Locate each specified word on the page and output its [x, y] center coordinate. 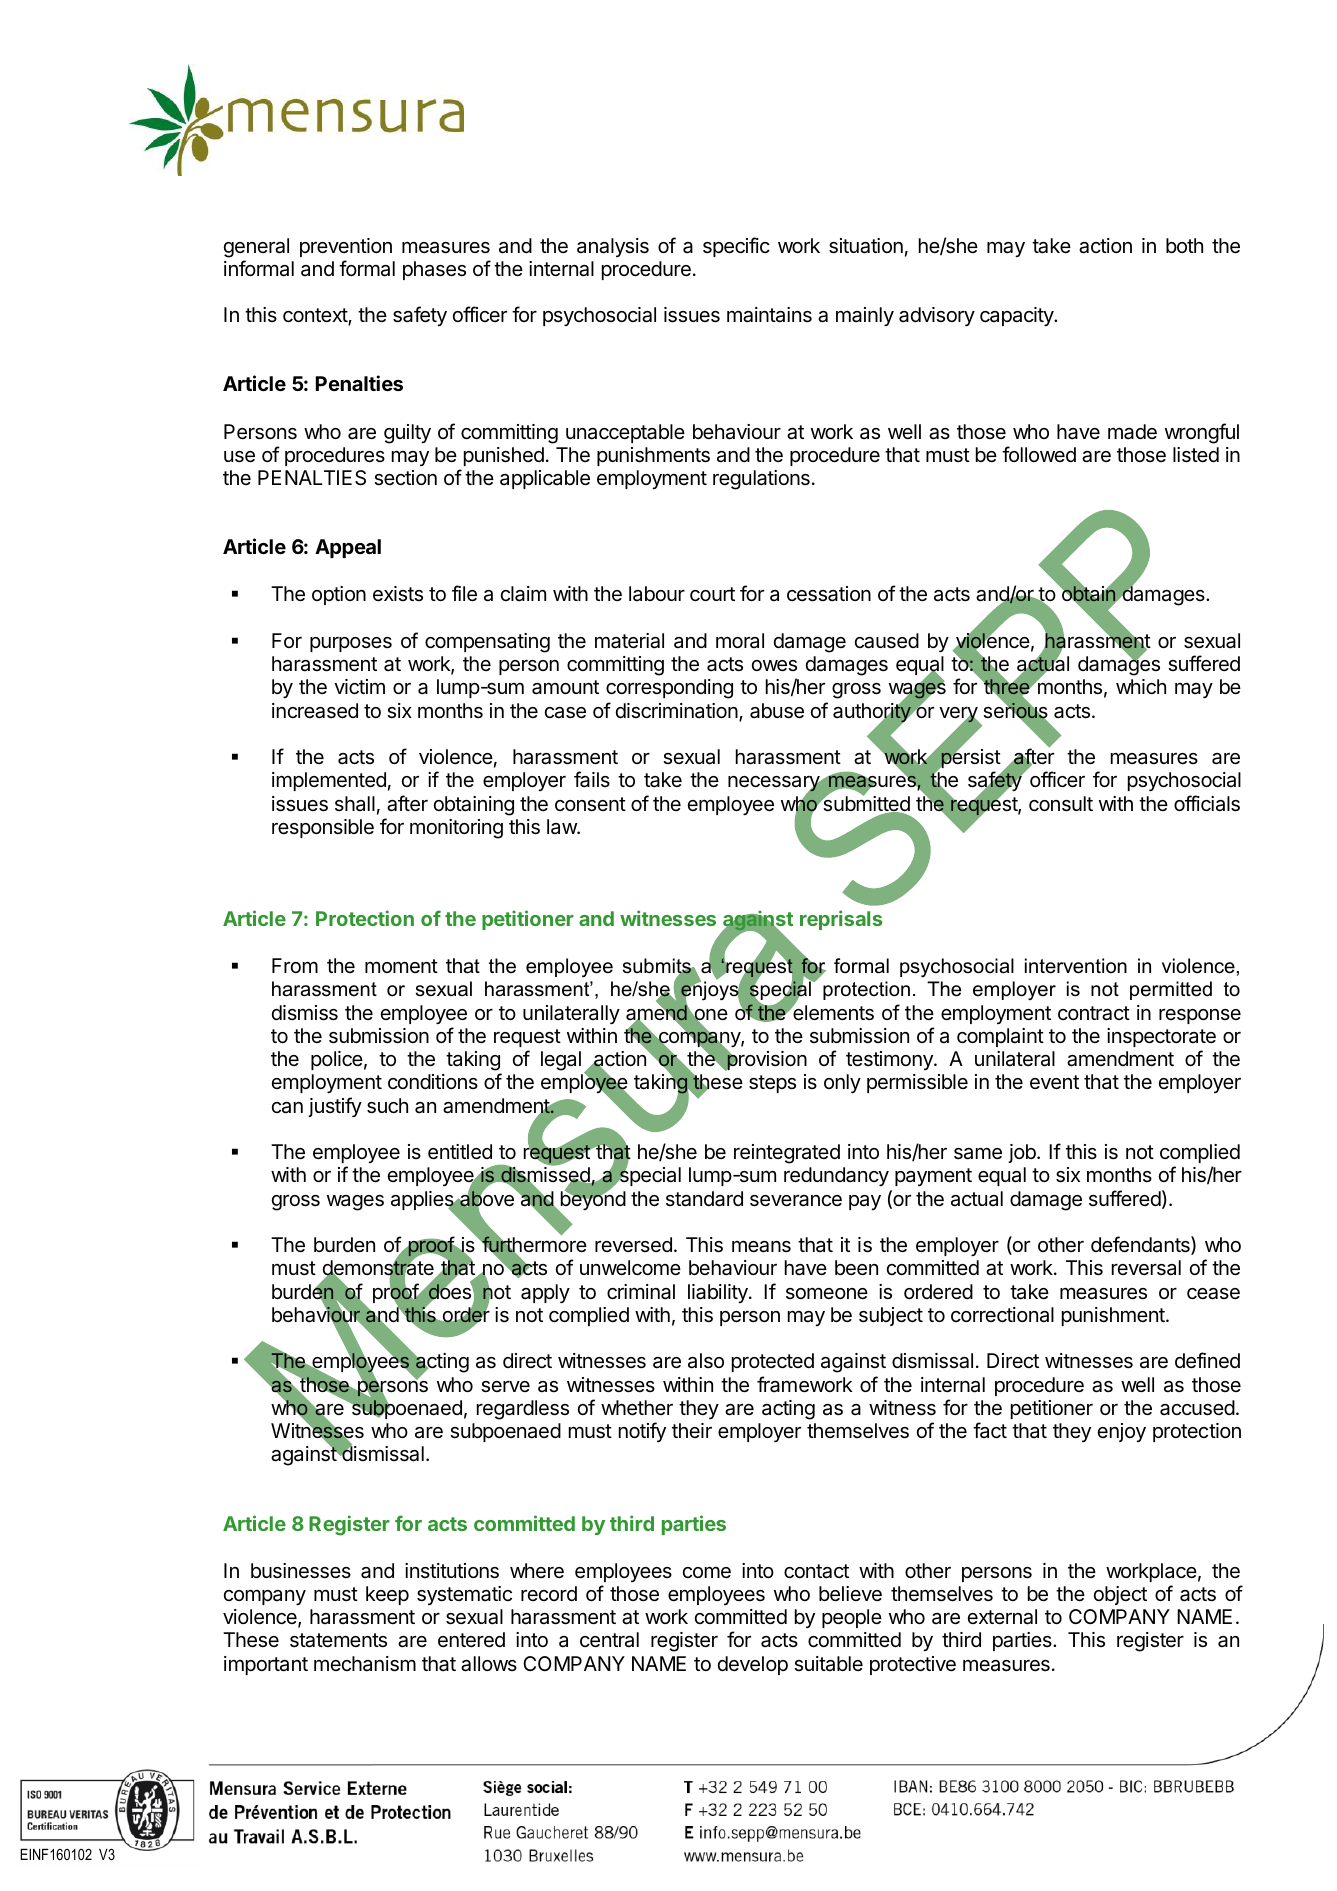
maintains [769, 315]
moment [401, 966]
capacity [1018, 316]
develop [753, 1665]
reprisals [841, 920]
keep [387, 1595]
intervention [1076, 966]
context [316, 316]
